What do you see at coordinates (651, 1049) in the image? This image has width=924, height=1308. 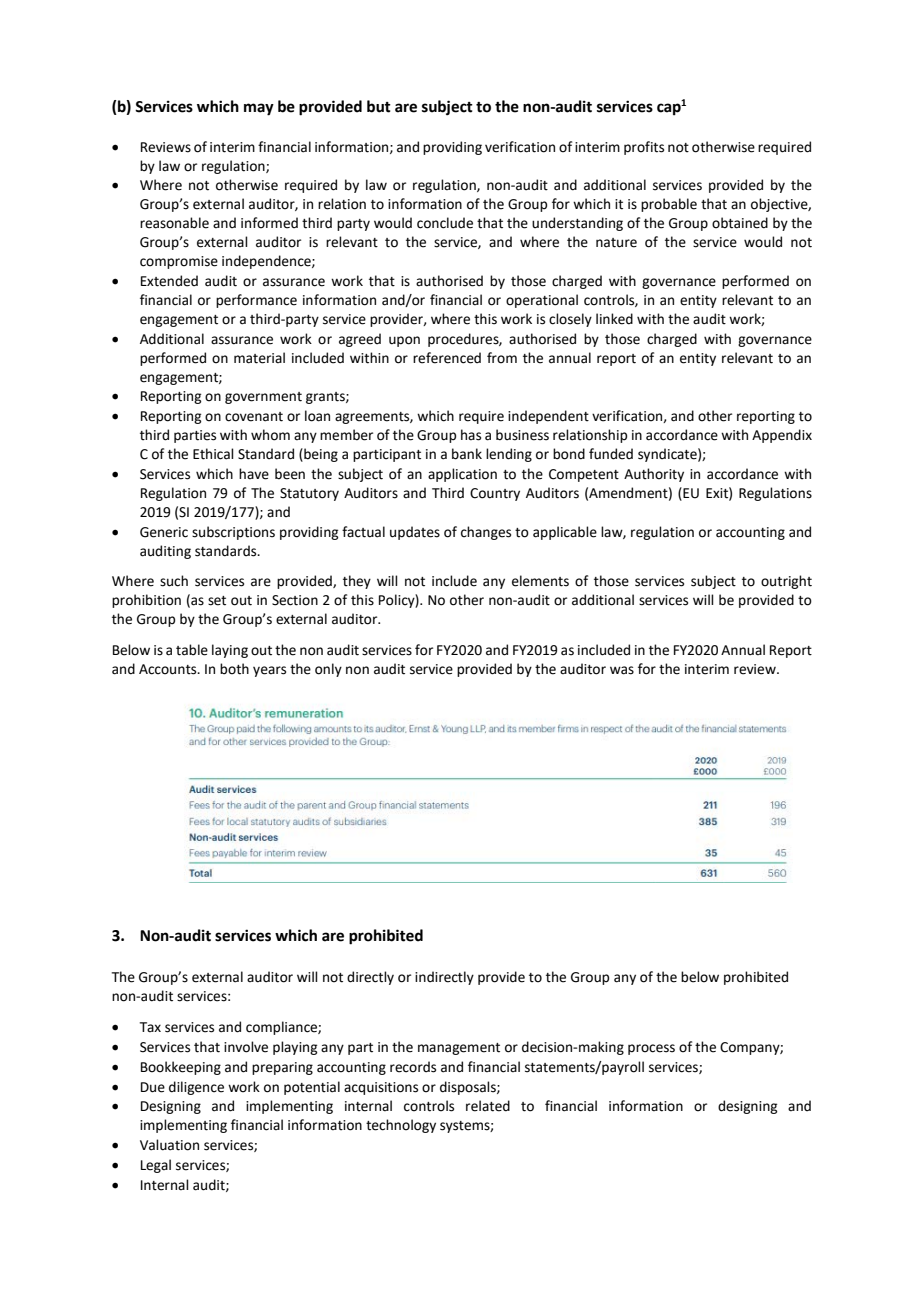 I see `process` at bounding box center [651, 1049].
